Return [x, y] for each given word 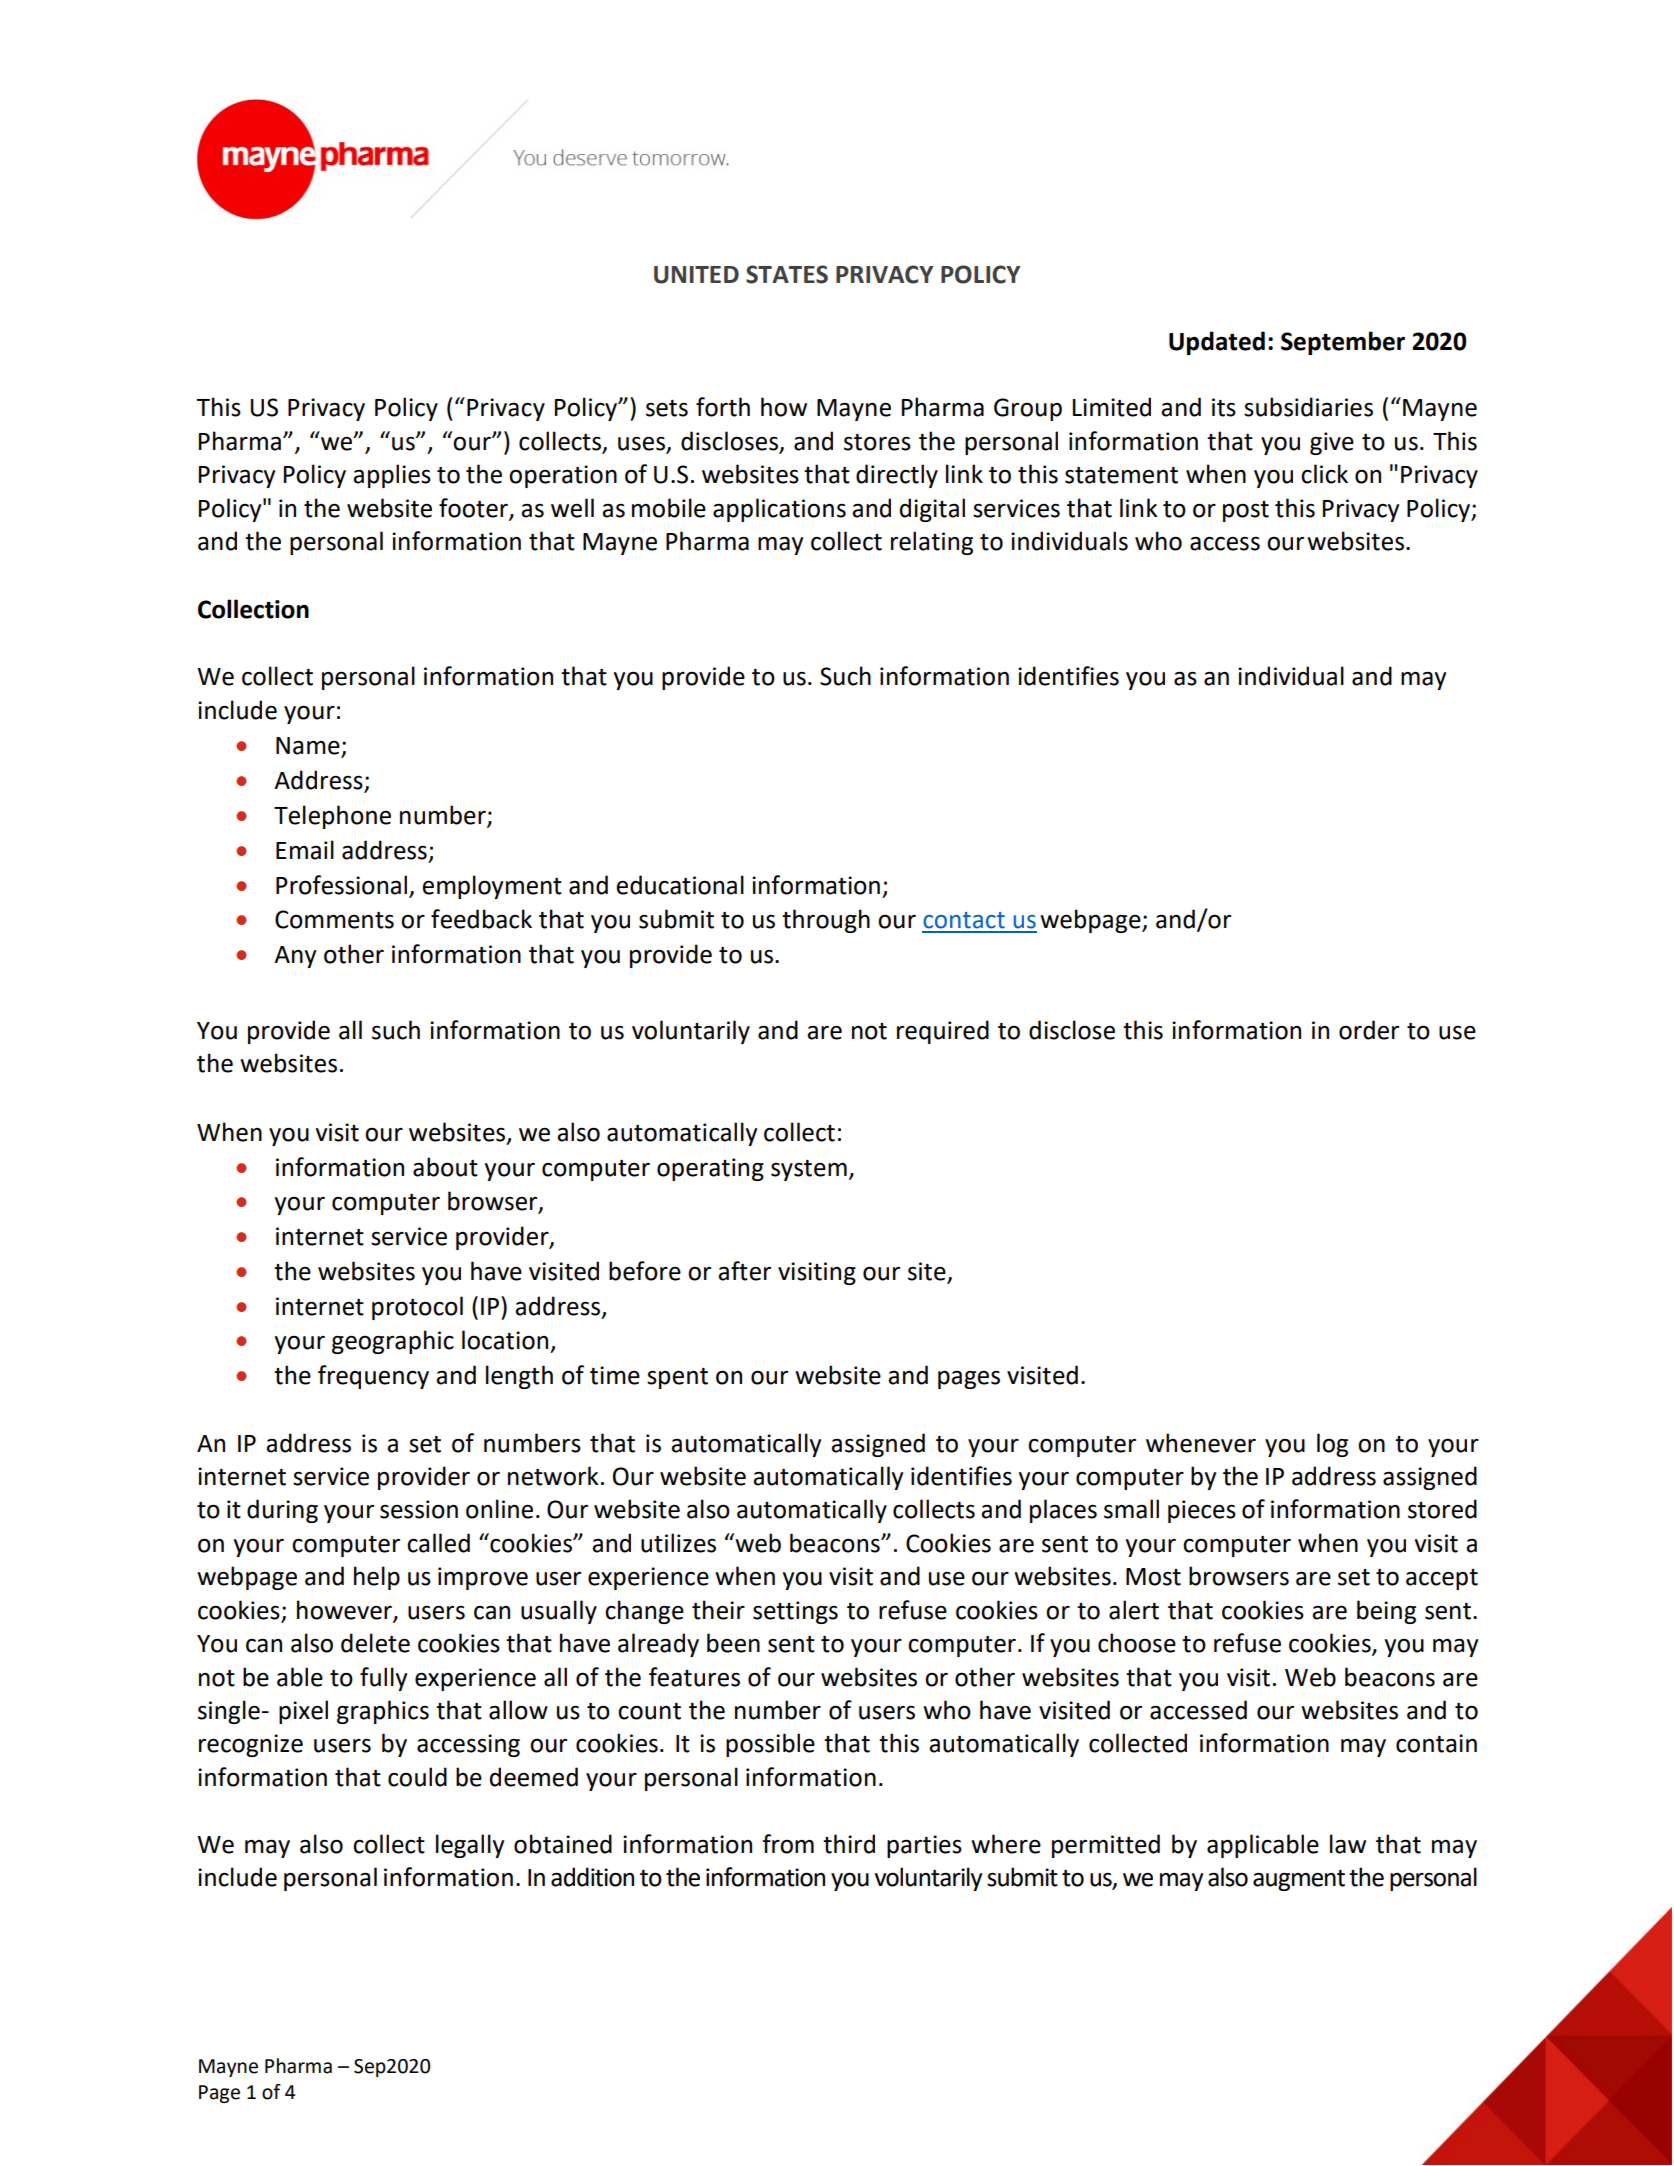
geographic [393, 1342]
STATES [787, 274]
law [1348, 1844]
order [1369, 1030]
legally [470, 1846]
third [849, 1844]
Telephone [332, 817]
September [1343, 343]
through [826, 921]
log [1332, 1445]
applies [392, 476]
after [744, 1271]
